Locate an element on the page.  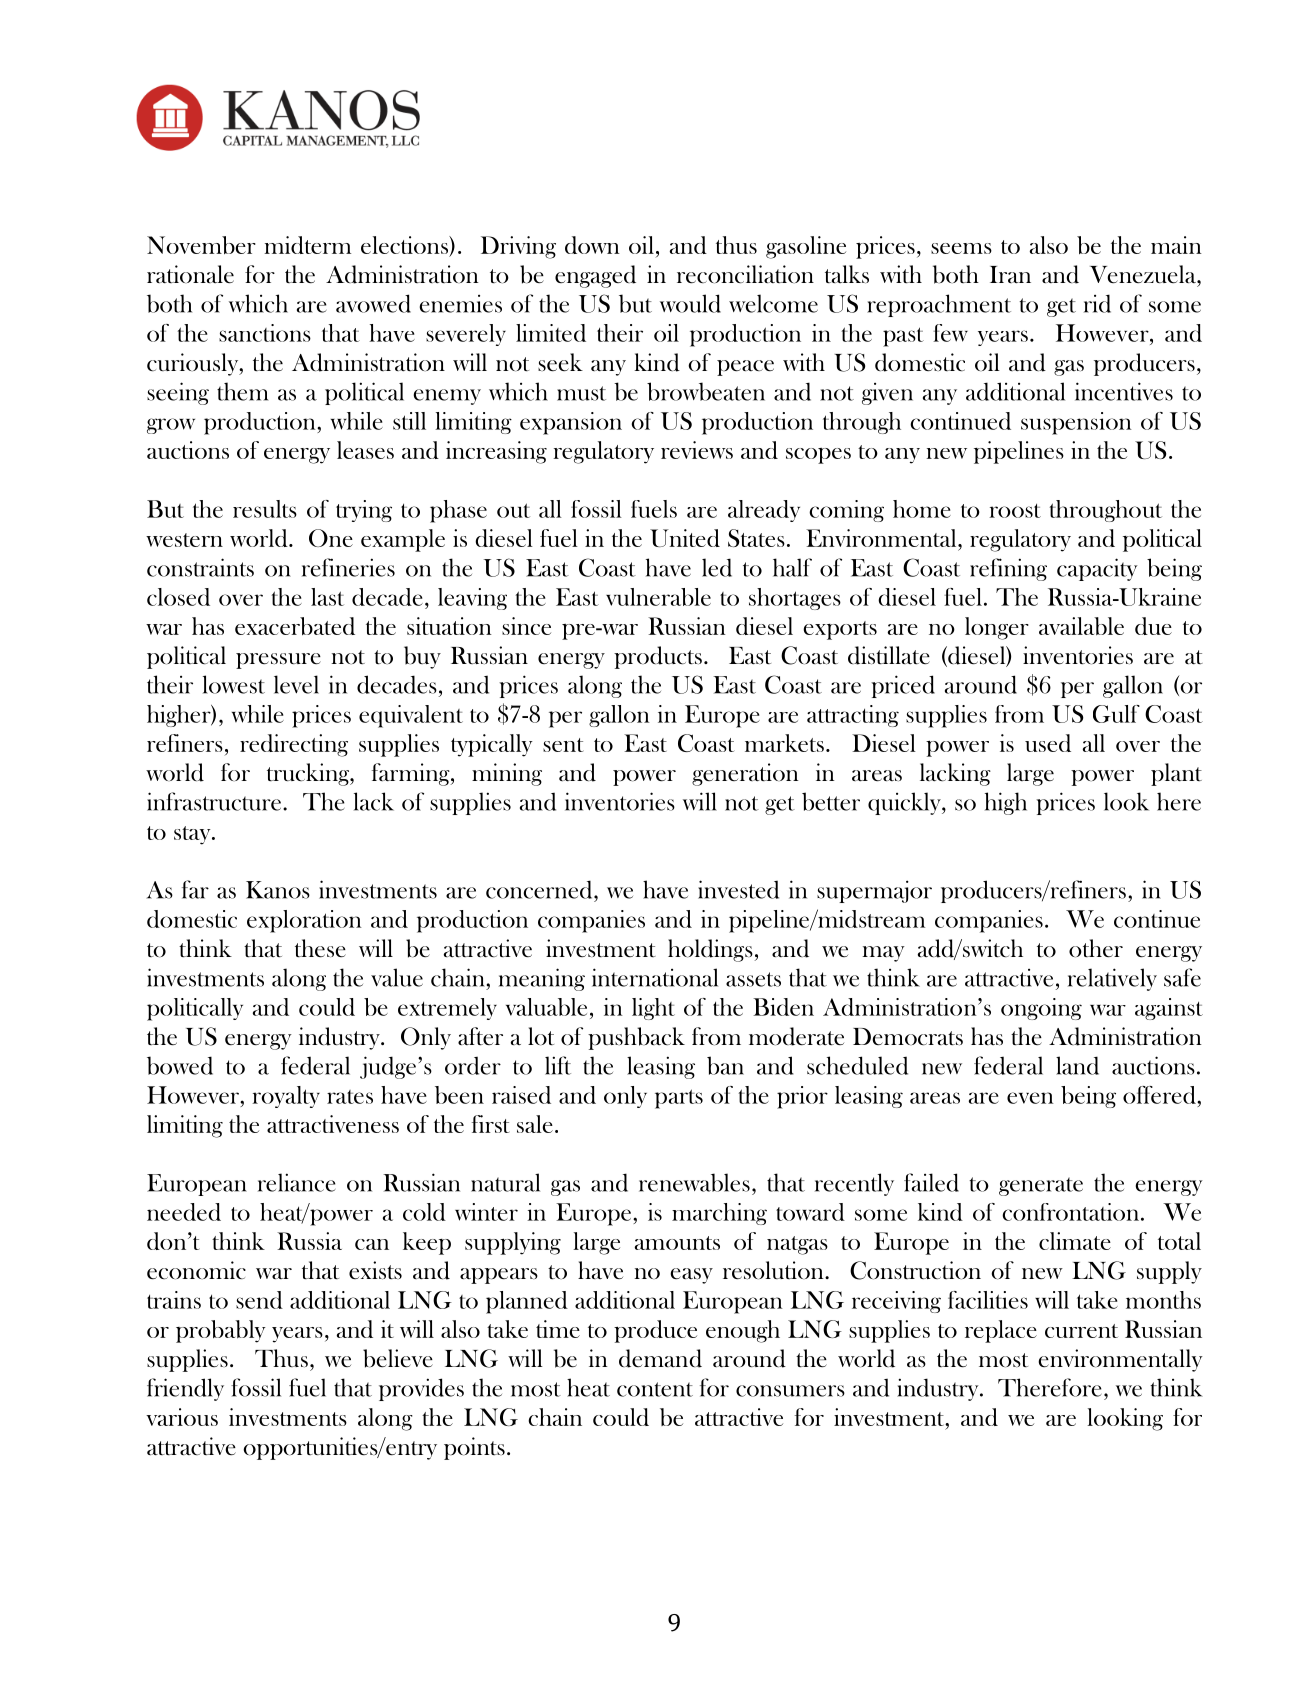
midterm is located at coordinates (307, 245).
